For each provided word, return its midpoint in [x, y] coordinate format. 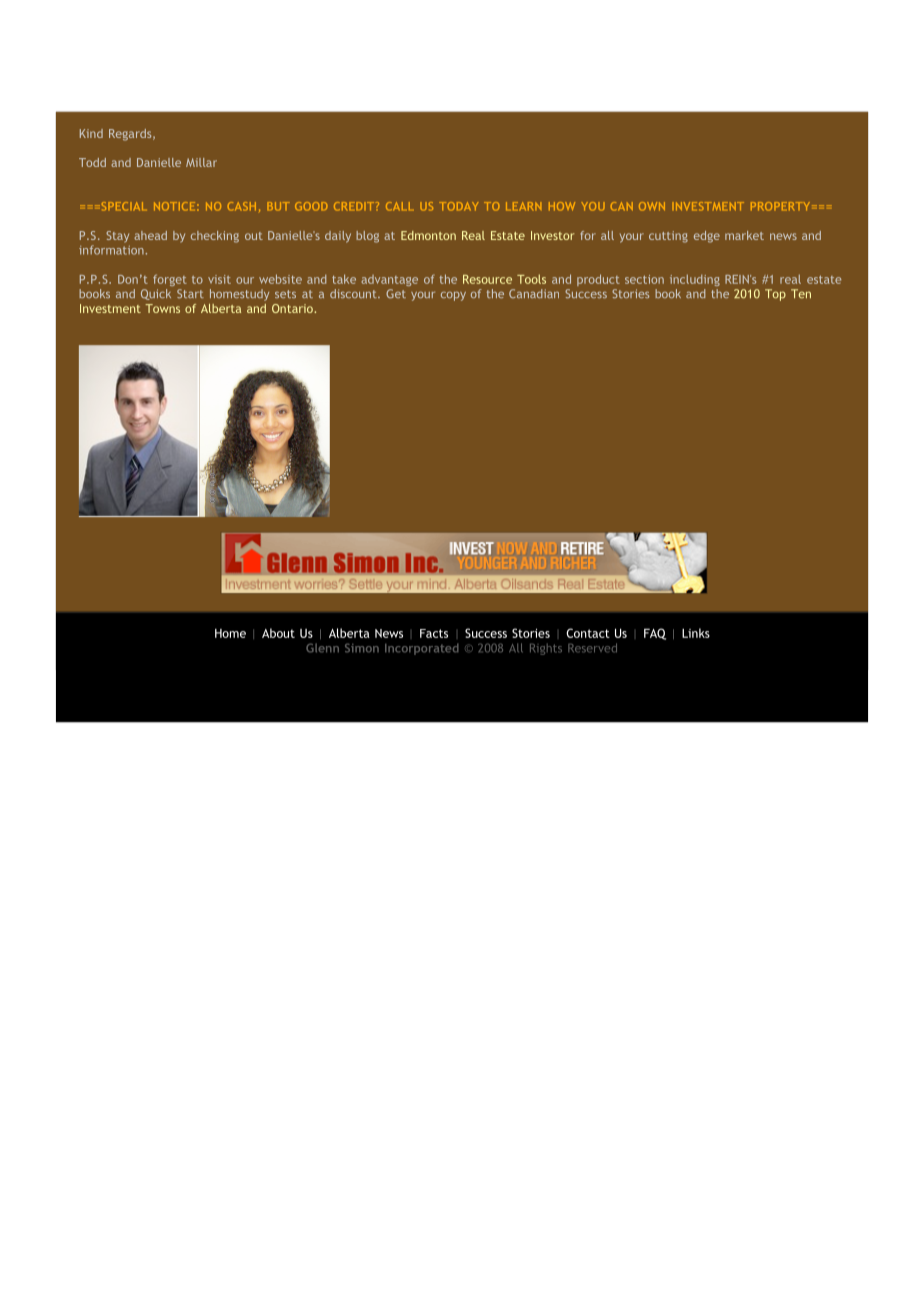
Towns [162, 308]
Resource [487, 279]
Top [775, 295]
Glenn [322, 648]
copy [453, 296]
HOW [562, 206]
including [695, 280]
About [278, 633]
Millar [201, 162]
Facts [434, 633]
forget [170, 280]
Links [696, 633]
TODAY [459, 206]
